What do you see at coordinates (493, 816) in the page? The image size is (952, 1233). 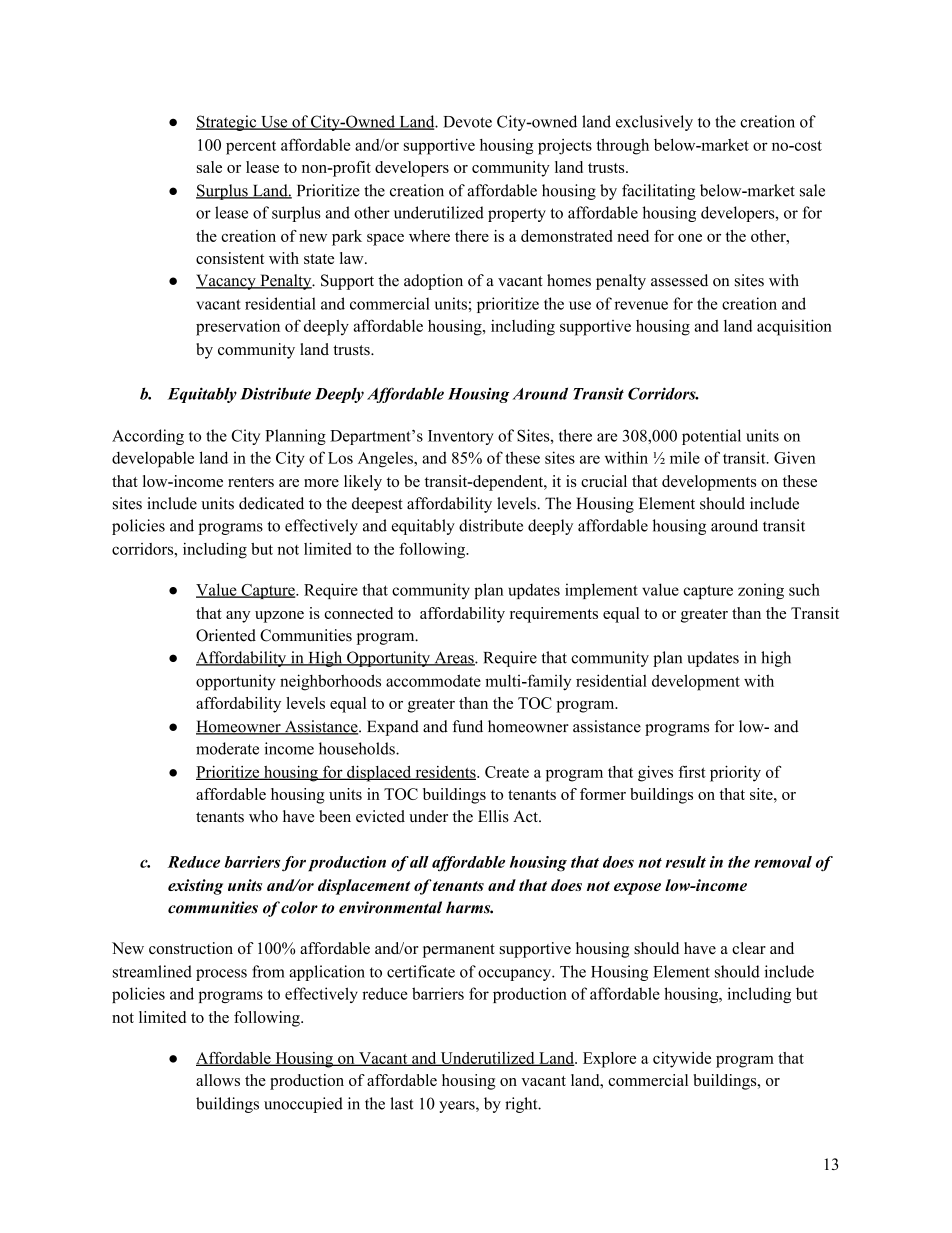 I see `Ellis` at bounding box center [493, 816].
